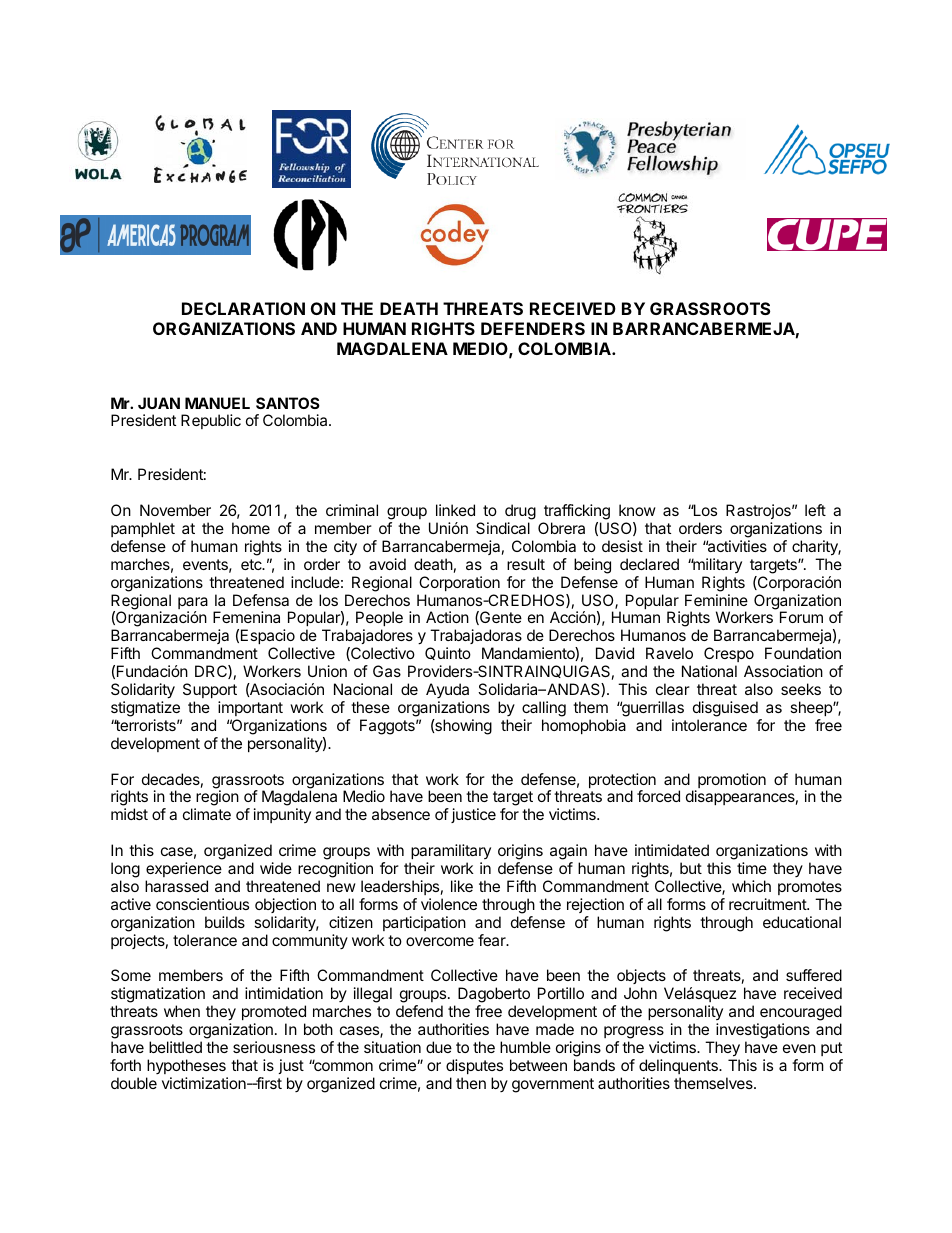 The height and width of the document is (1233, 952). I want to click on disputes, so click(474, 1066).
